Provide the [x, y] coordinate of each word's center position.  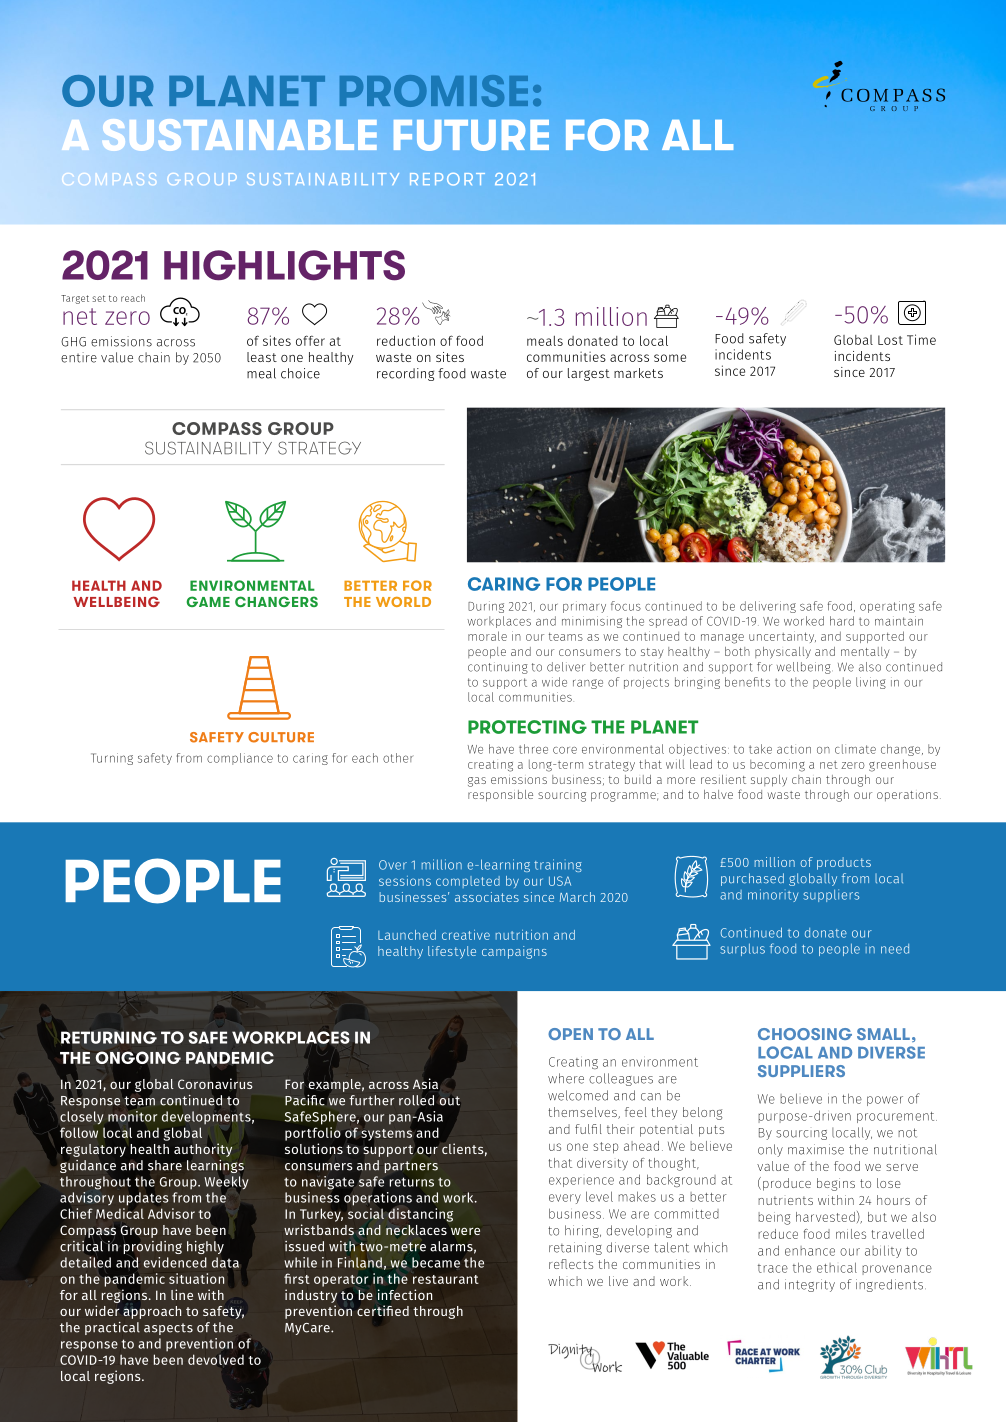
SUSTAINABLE [239, 135]
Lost [890, 340]
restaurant [446, 1279]
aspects [168, 1329]
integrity [810, 1285]
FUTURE [471, 135]
